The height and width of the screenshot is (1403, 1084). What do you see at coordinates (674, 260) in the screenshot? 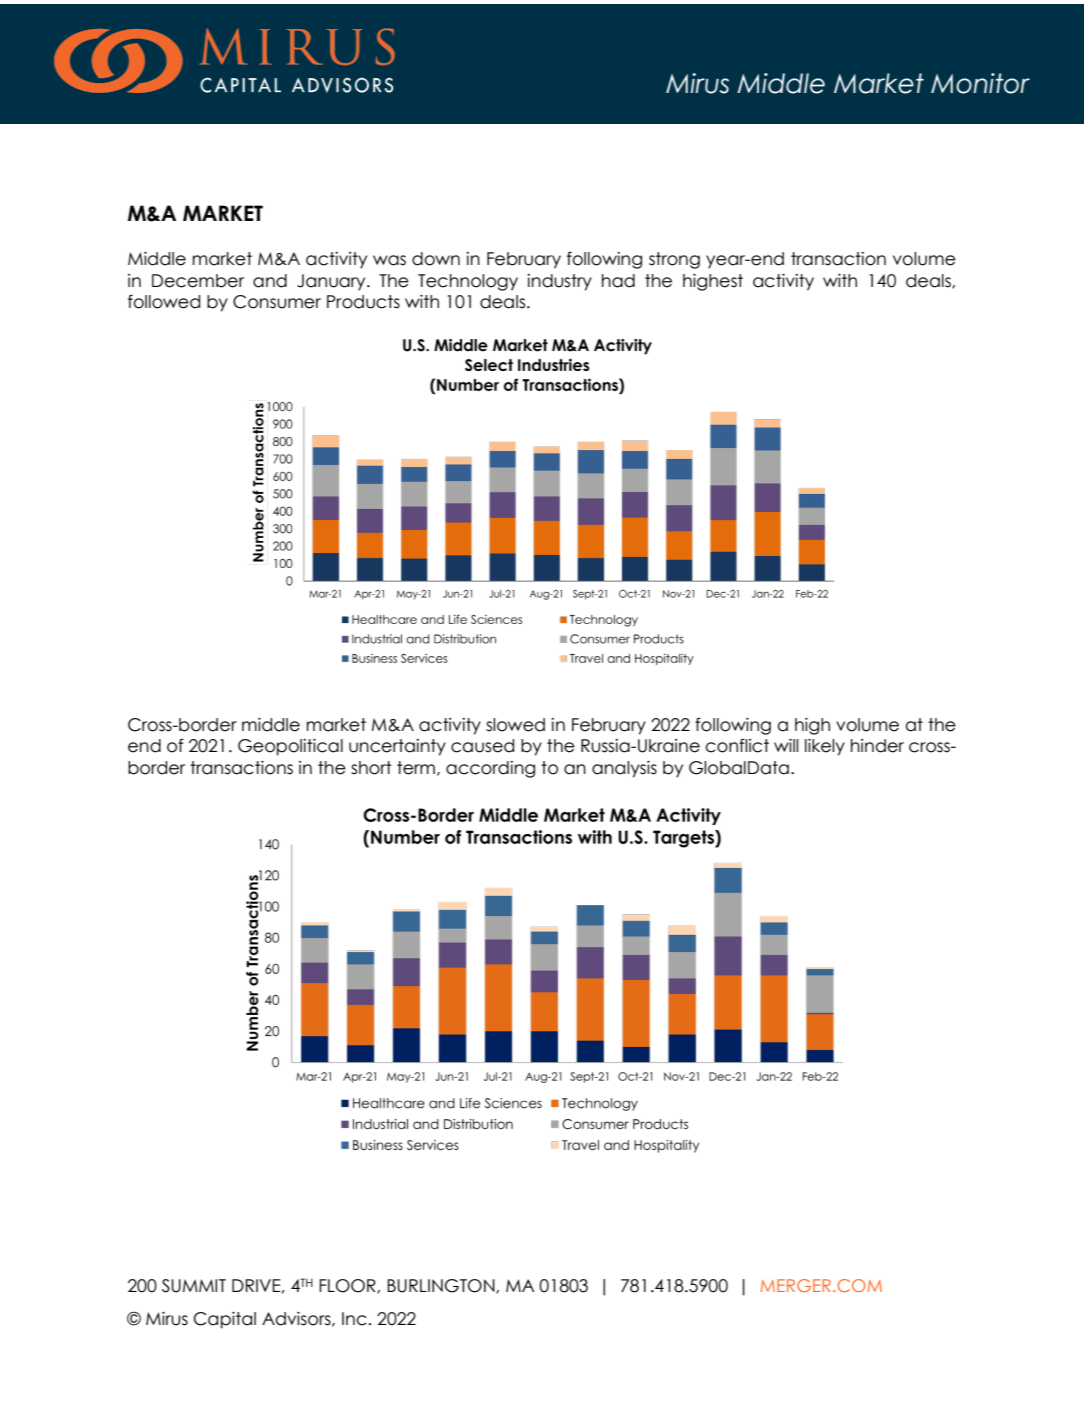
I see `strong` at bounding box center [674, 260].
